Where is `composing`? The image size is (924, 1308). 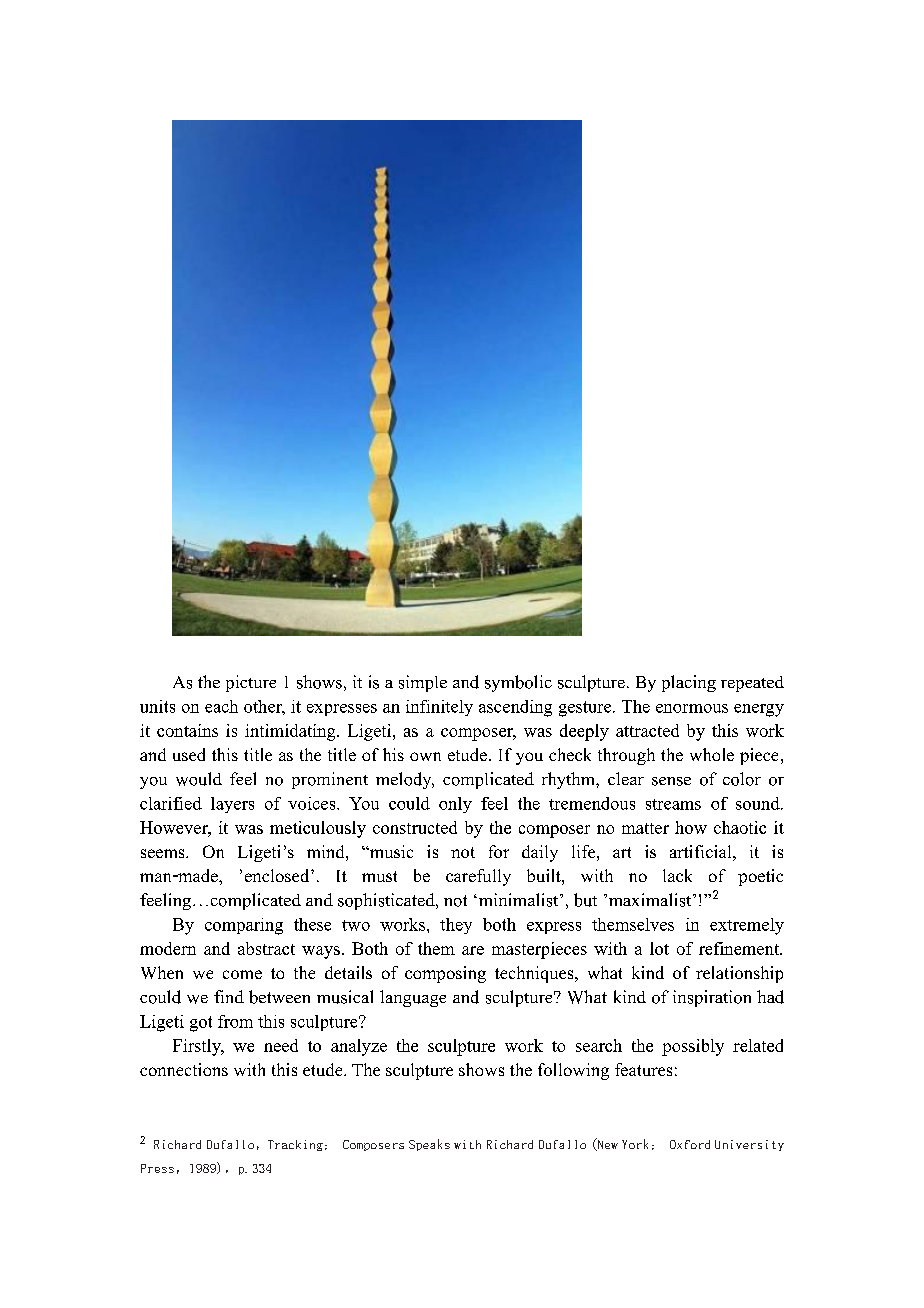 composing is located at coordinates (445, 974).
